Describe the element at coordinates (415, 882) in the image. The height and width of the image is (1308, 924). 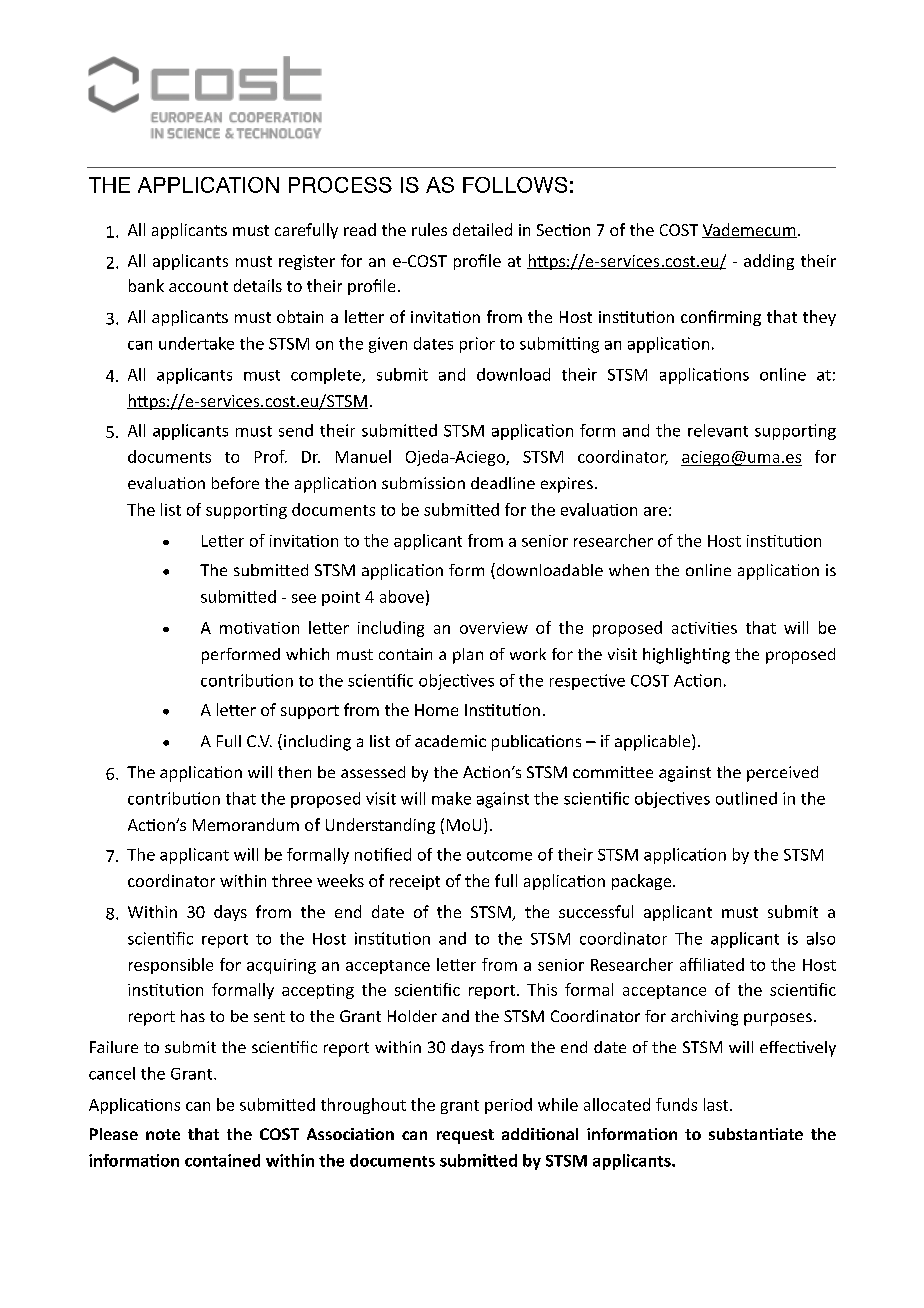
I see `receipt` at that location.
